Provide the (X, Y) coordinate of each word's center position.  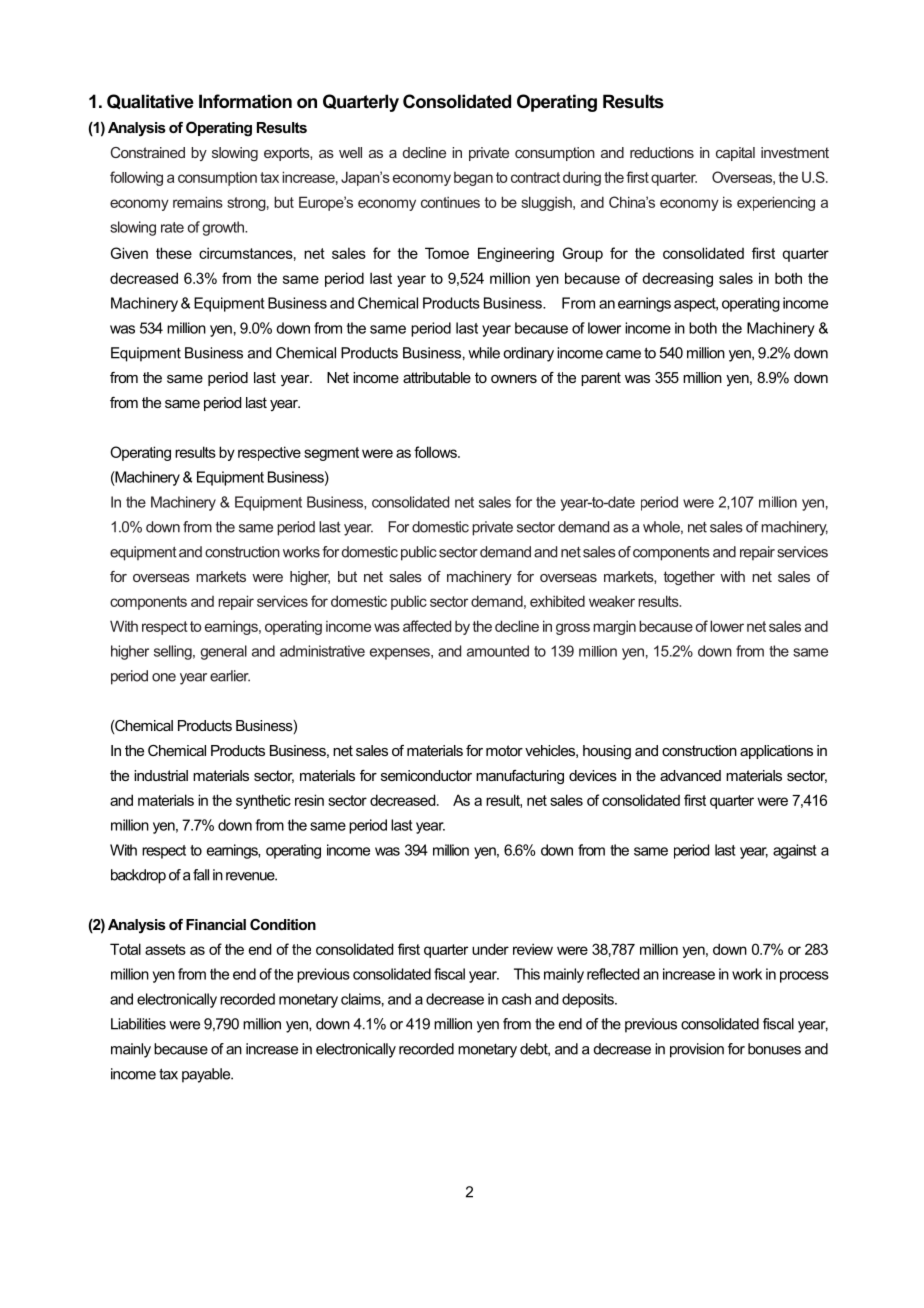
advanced (690, 775)
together (689, 578)
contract (535, 177)
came (623, 354)
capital (735, 154)
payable (207, 1075)
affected (427, 626)
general (223, 652)
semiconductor (426, 775)
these (174, 253)
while (484, 353)
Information (245, 101)
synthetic (263, 801)
